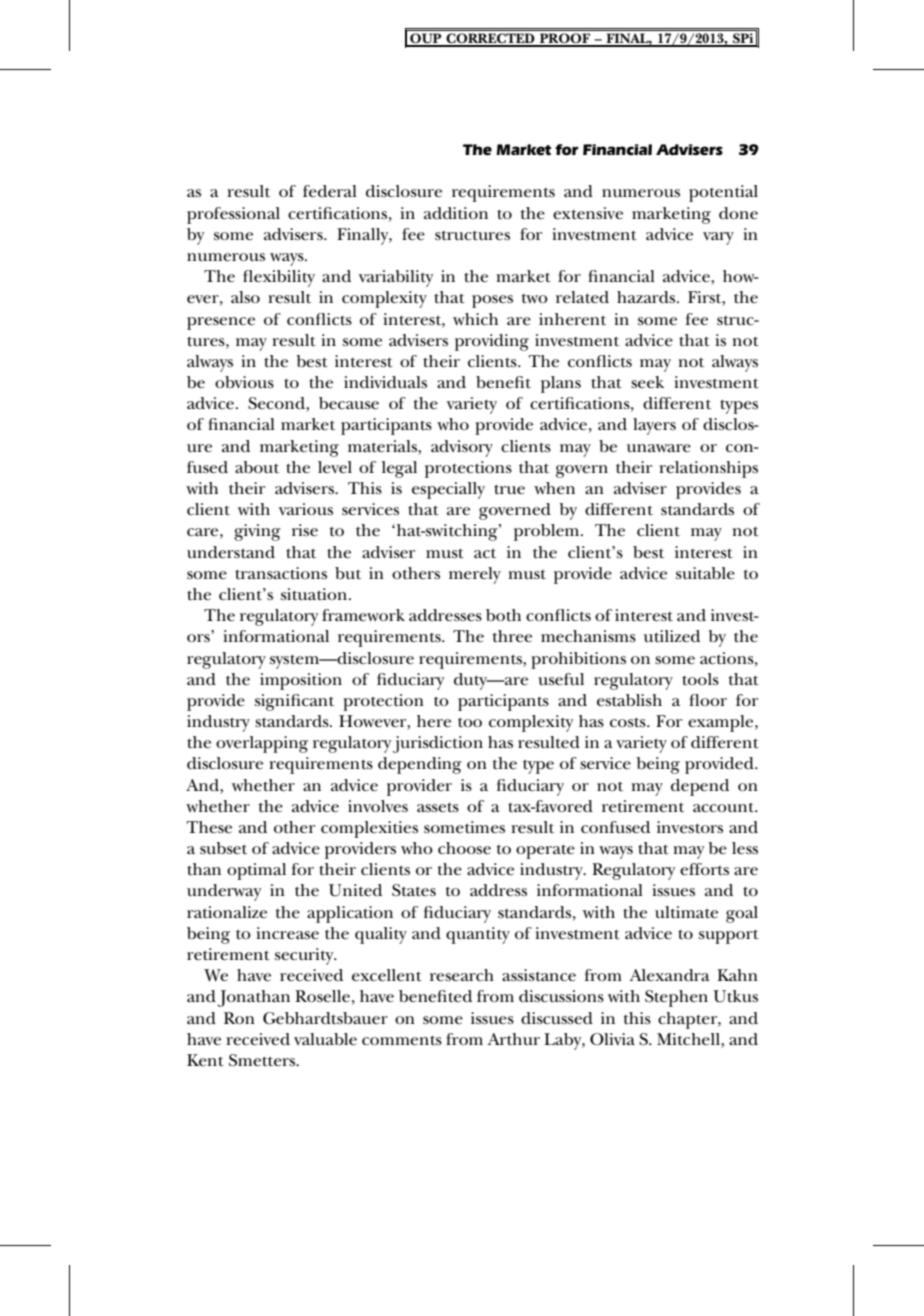 The width and height of the document is (924, 1316). What do you see at coordinates (456, 213) in the document?
I see `addition` at bounding box center [456, 213].
